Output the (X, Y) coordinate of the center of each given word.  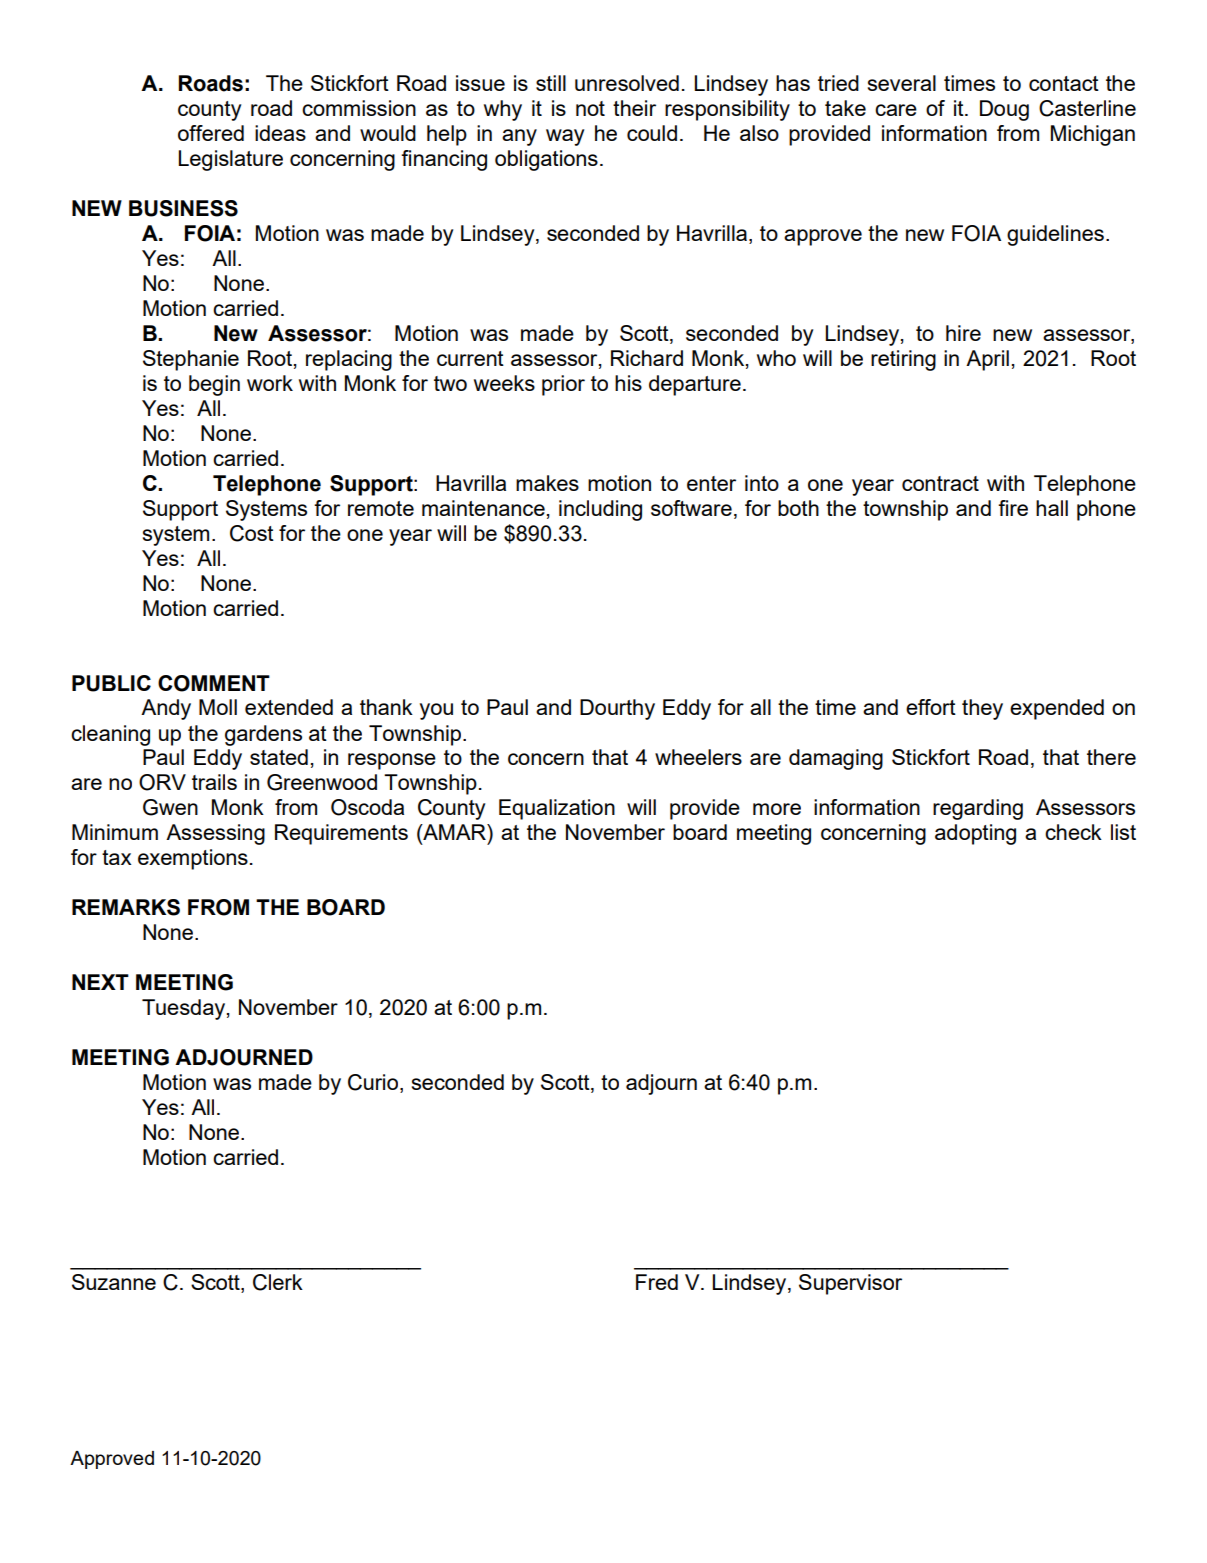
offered (211, 133)
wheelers (698, 757)
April (987, 360)
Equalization (557, 809)
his (628, 383)
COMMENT (214, 683)
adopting (975, 834)
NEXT (100, 982)
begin (214, 385)
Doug (1004, 110)
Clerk (278, 1282)
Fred (657, 1282)
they (982, 709)
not (590, 108)
